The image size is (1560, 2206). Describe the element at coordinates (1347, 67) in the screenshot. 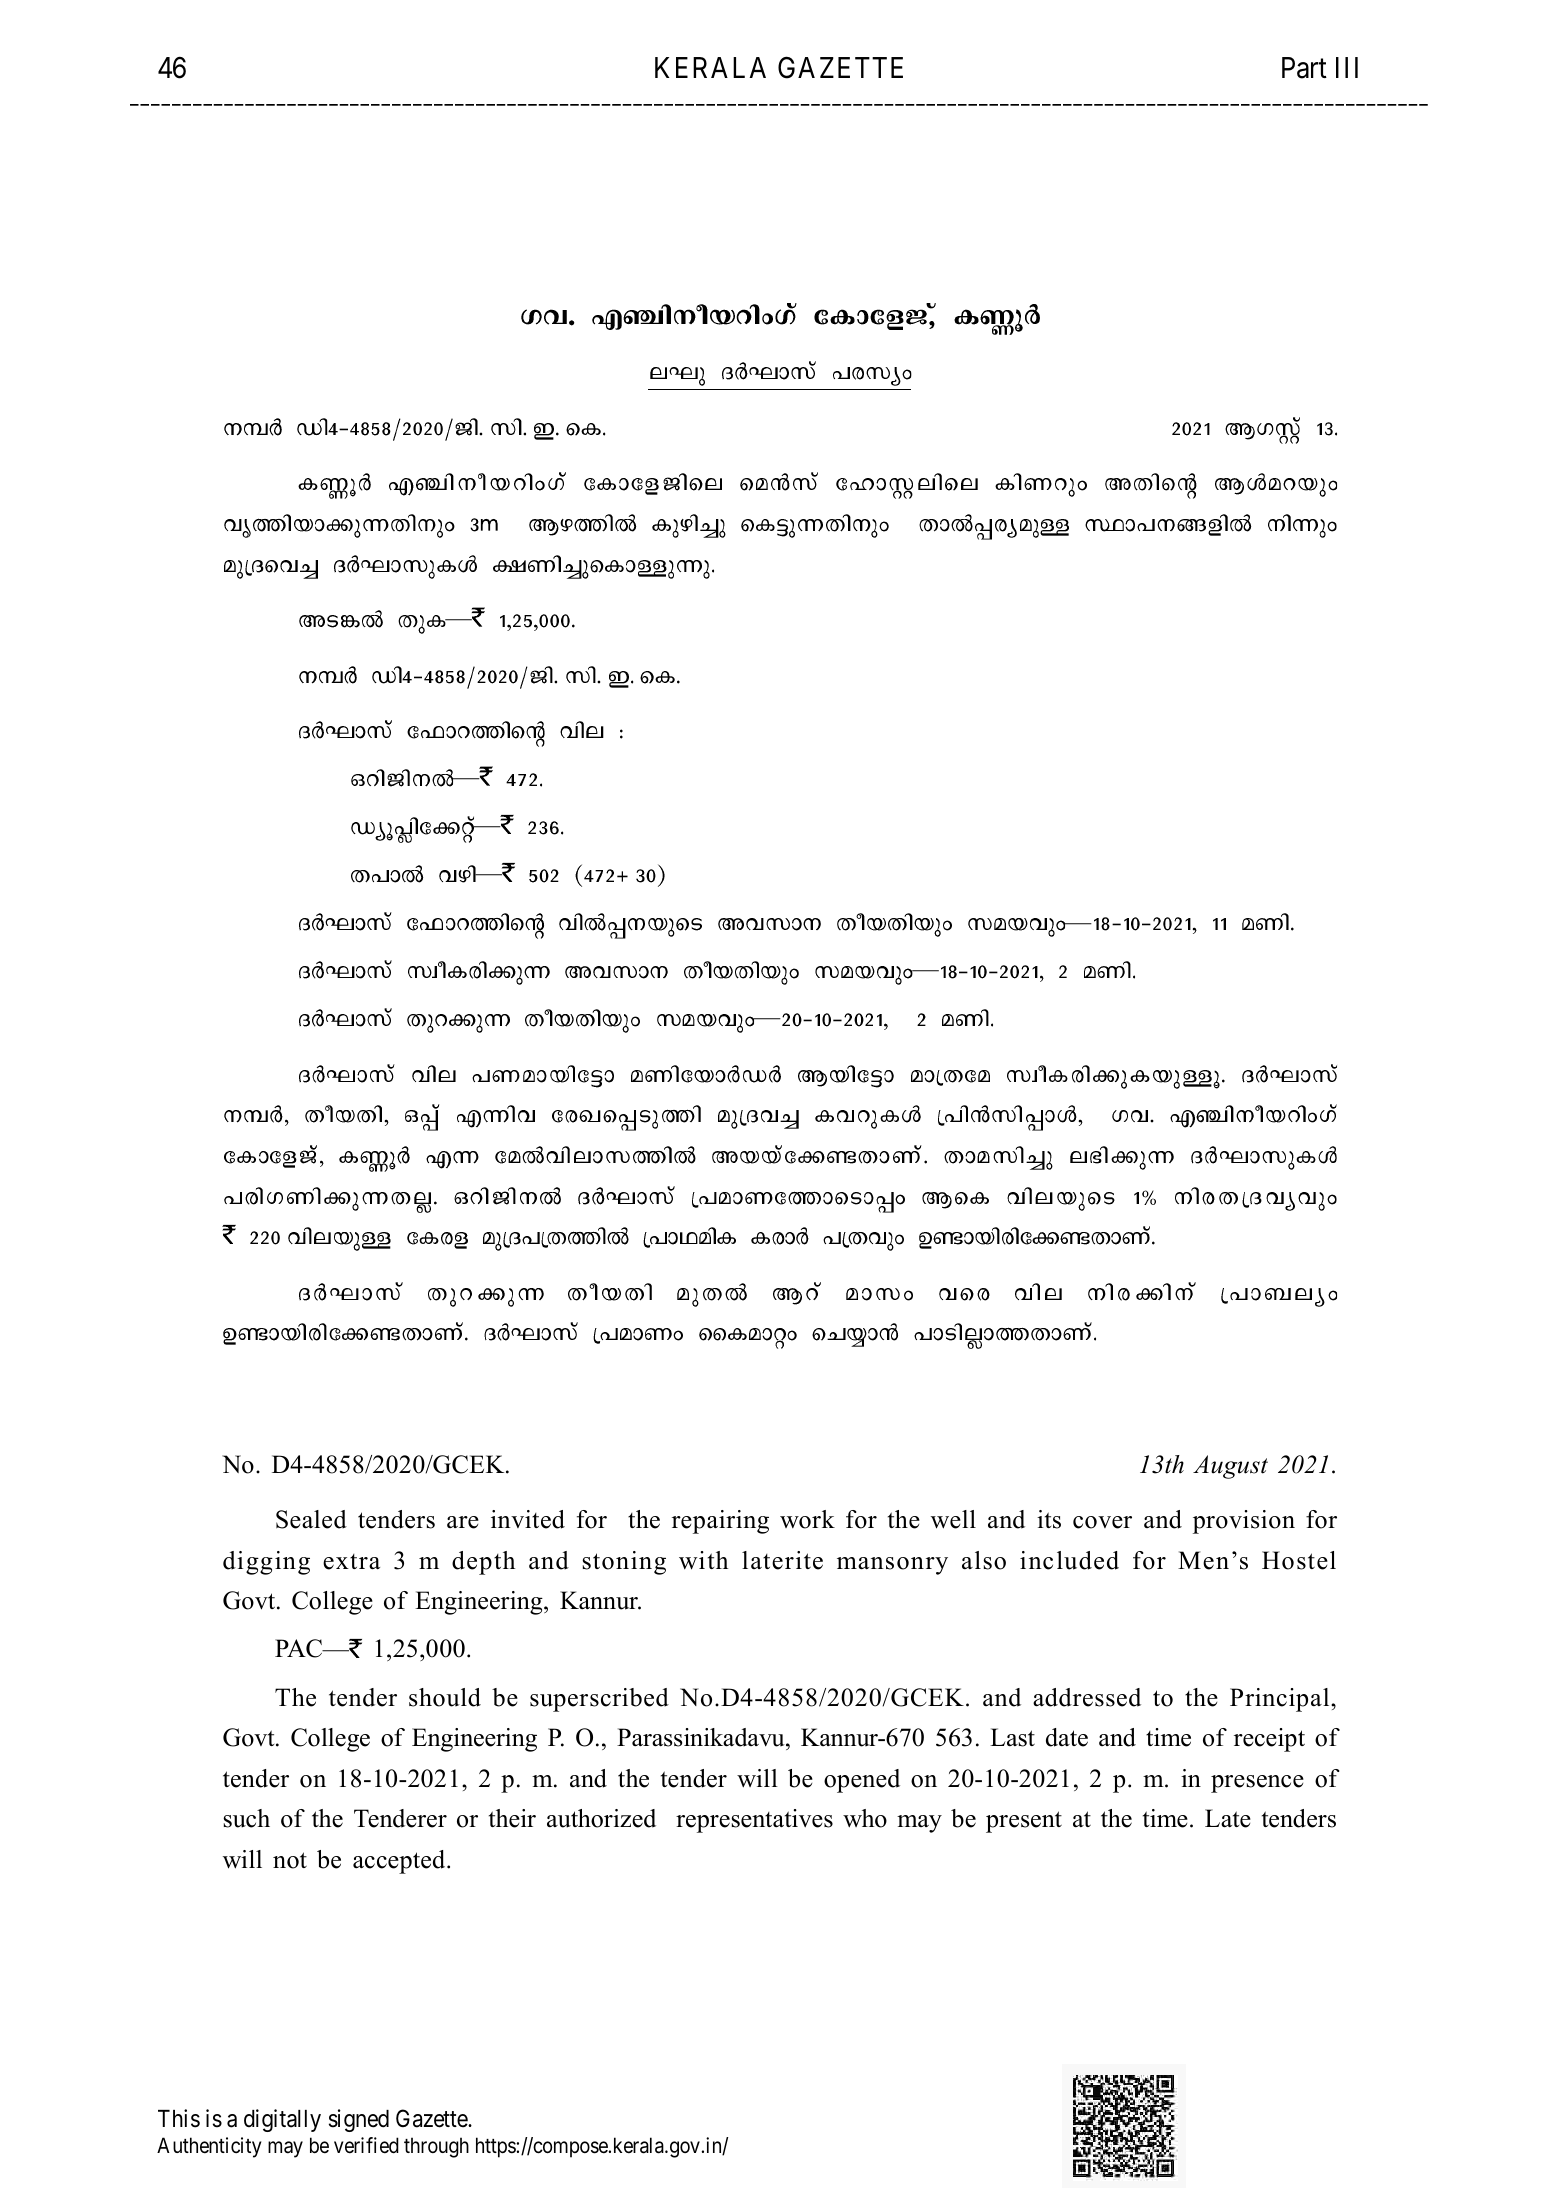

I see `III` at that location.
